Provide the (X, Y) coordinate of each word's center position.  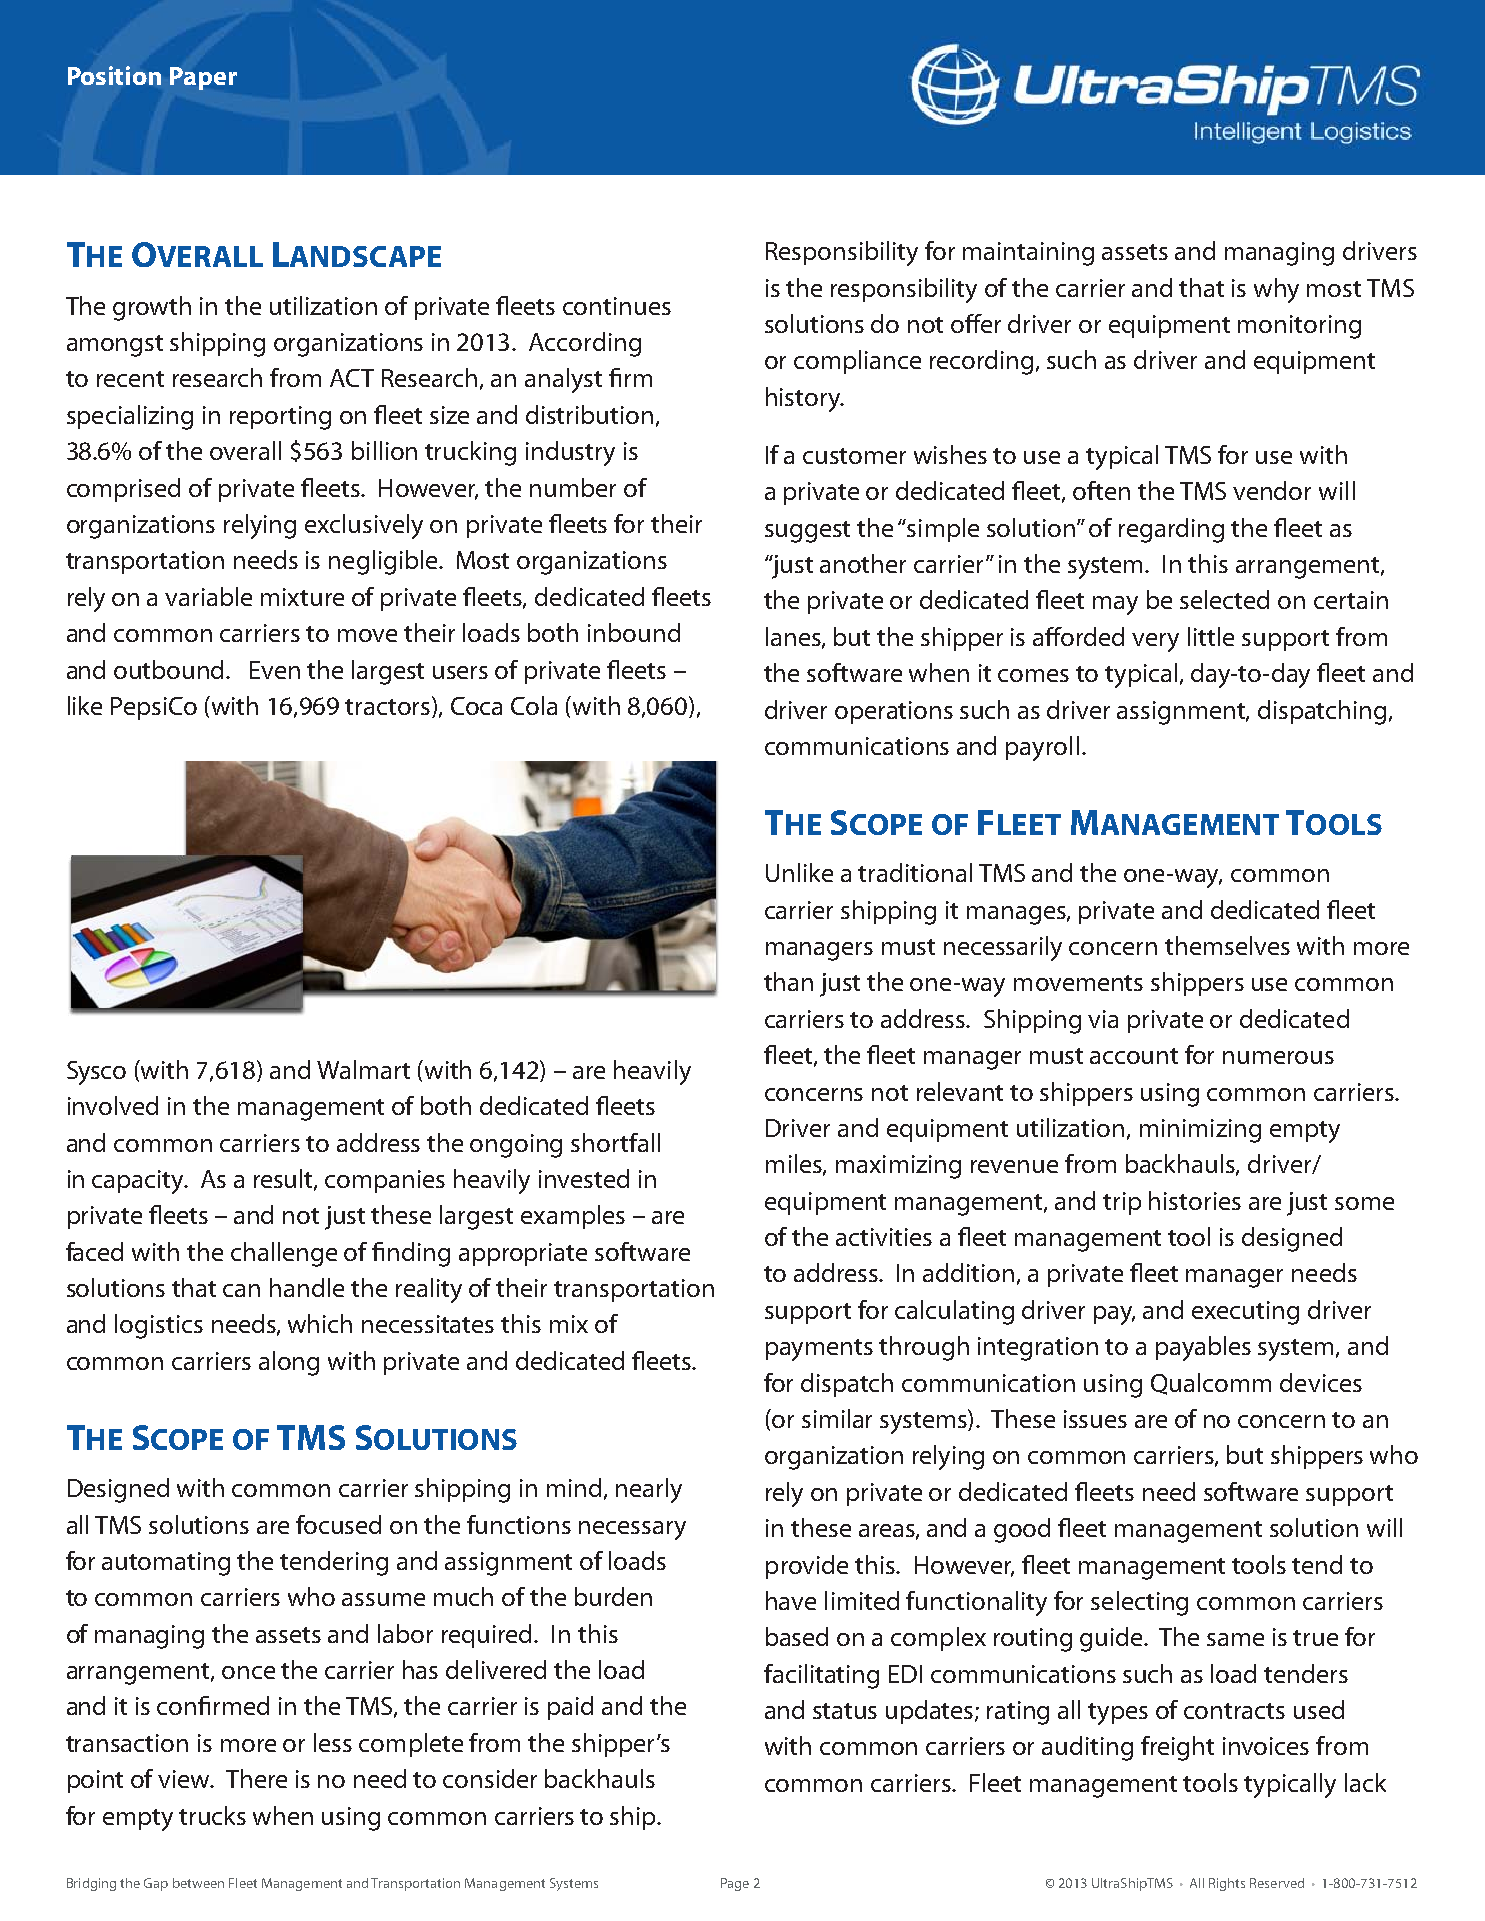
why (1276, 290)
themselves (1227, 945)
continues (617, 306)
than (788, 981)
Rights (1227, 1884)
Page (735, 1884)
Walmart (363, 1069)
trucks (212, 1815)
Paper (203, 78)
